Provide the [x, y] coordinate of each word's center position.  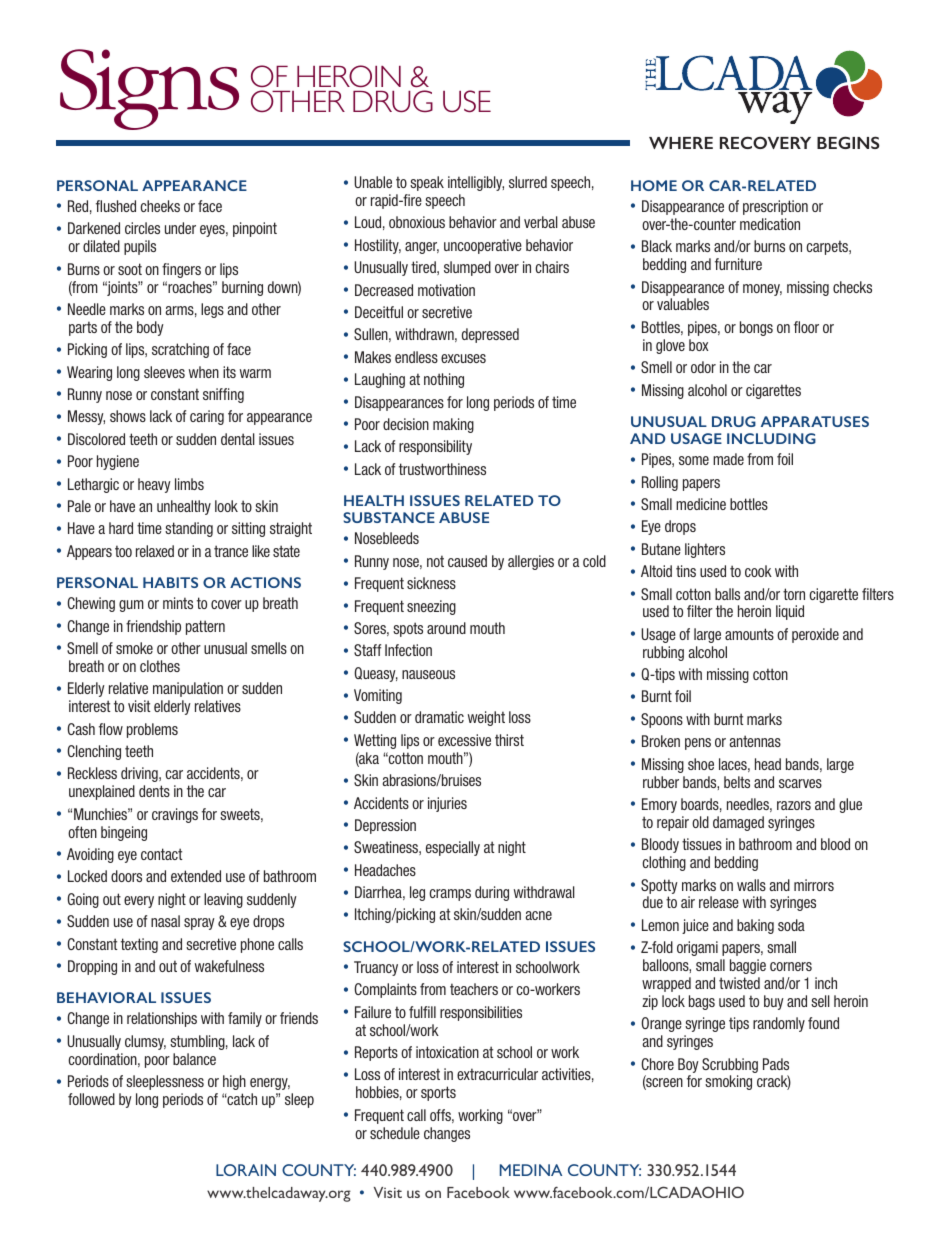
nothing [444, 380]
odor [703, 367]
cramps [450, 895]
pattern [205, 627]
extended [196, 876]
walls [751, 885]
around [446, 628]
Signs [149, 89]
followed [91, 1099]
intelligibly [476, 183]
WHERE [681, 143]
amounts [749, 634]
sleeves [164, 372]
